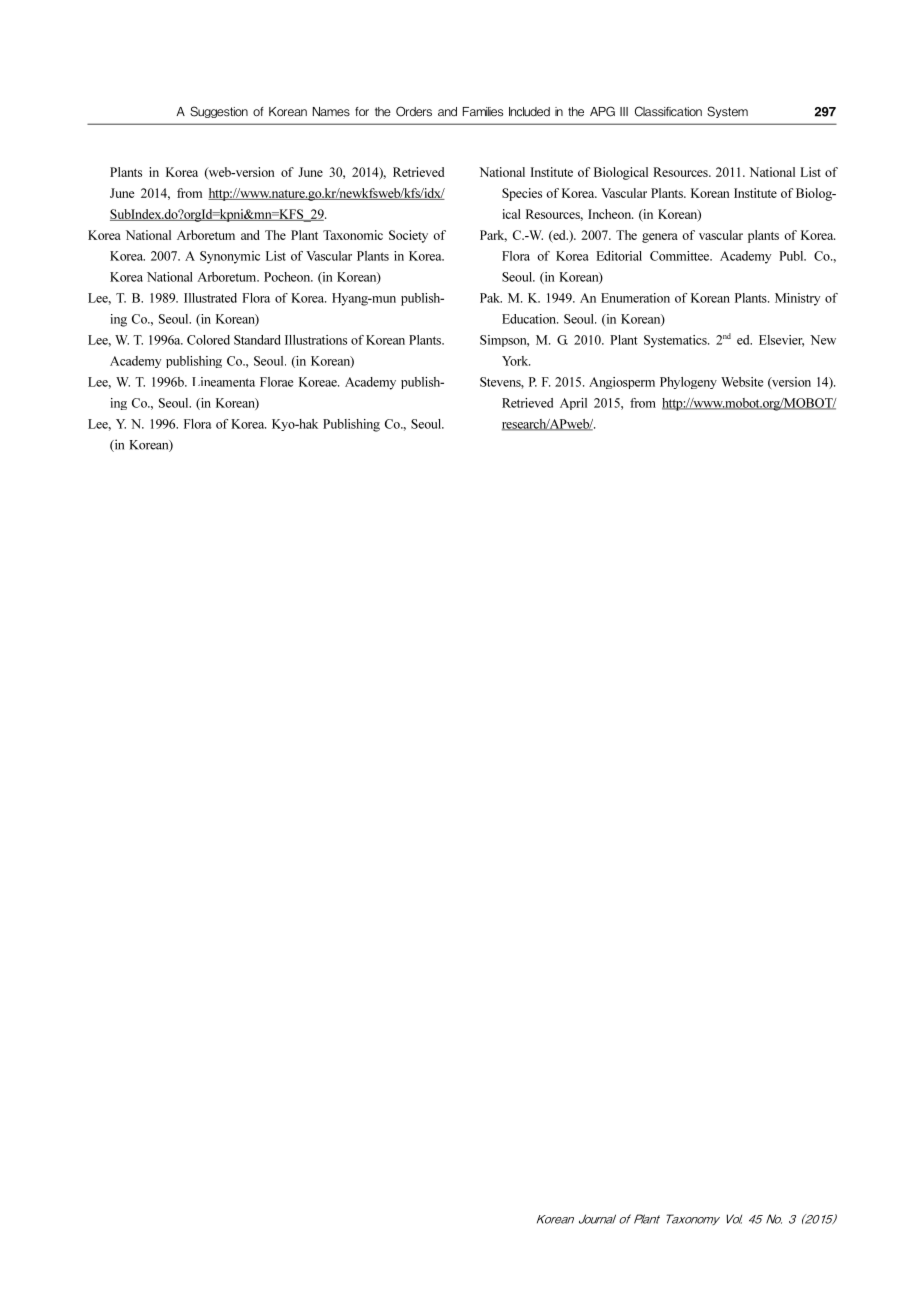 This document has height=1308, width=924. I want to click on Classification, so click(668, 111).
